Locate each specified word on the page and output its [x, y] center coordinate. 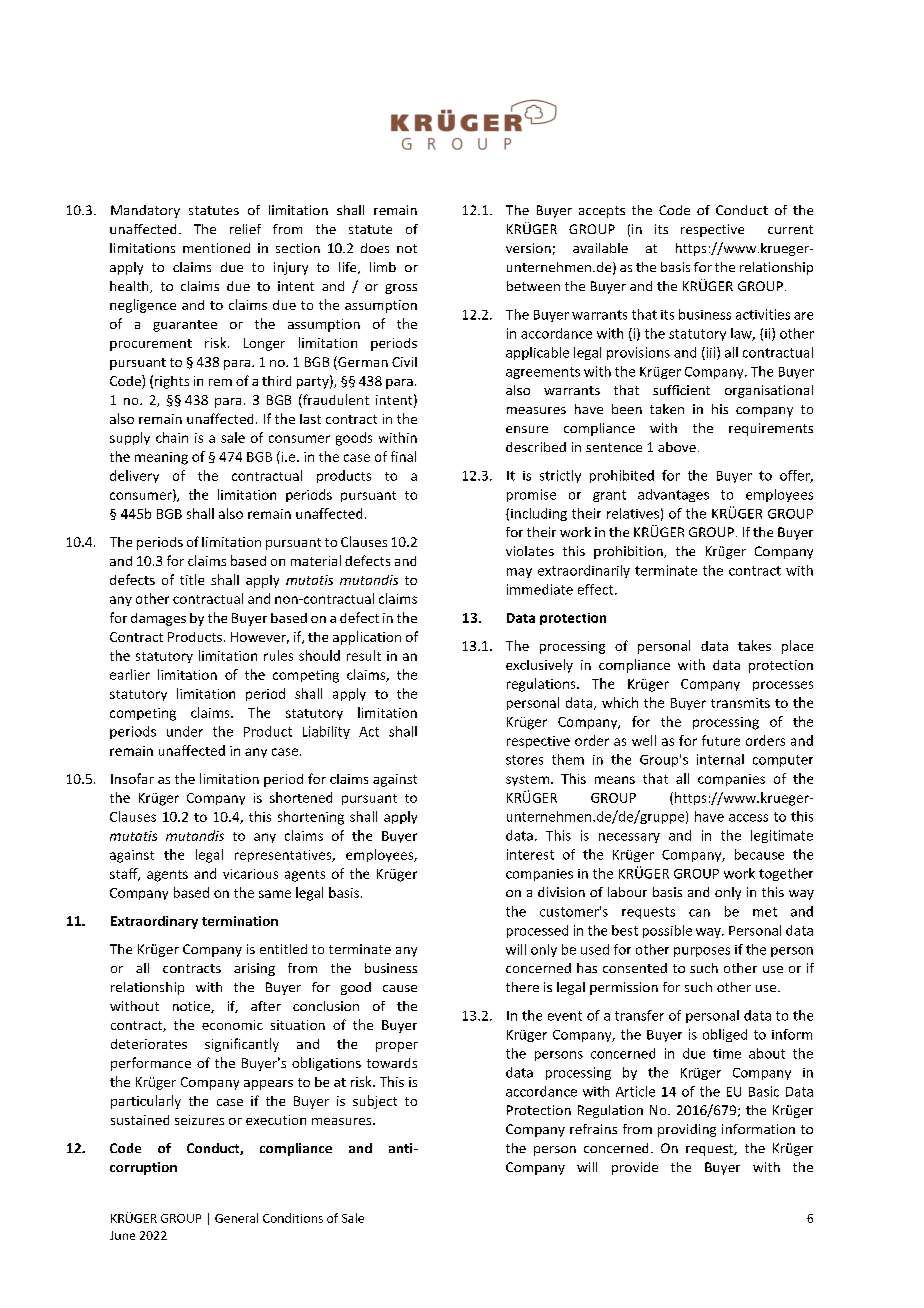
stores [524, 760]
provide [635, 1168]
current [790, 229]
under [185, 731]
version [528, 248]
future [721, 740]
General [236, 1218]
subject [375, 1102]
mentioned [216, 248]
